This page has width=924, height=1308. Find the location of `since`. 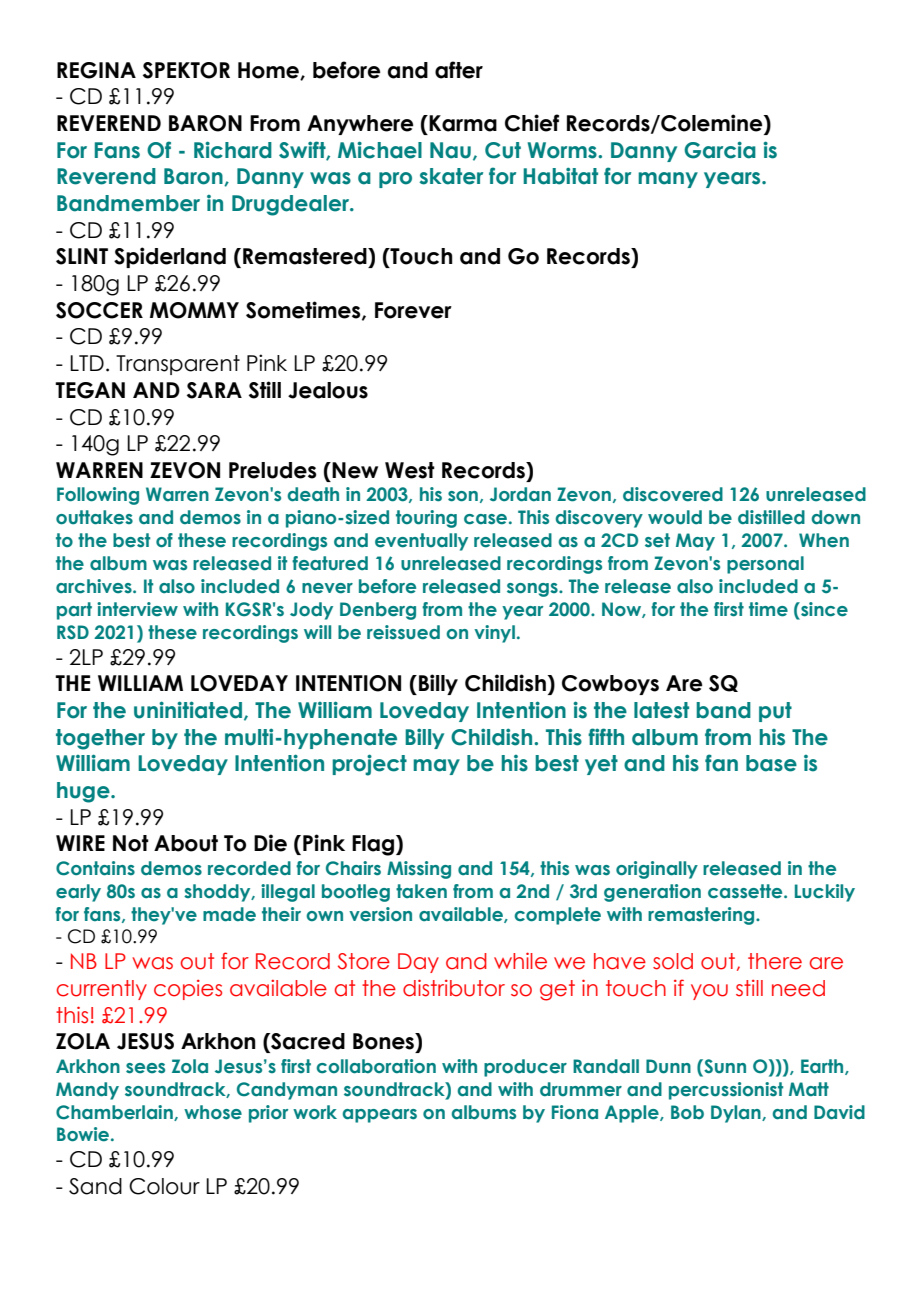

since is located at coordinates (823, 609).
